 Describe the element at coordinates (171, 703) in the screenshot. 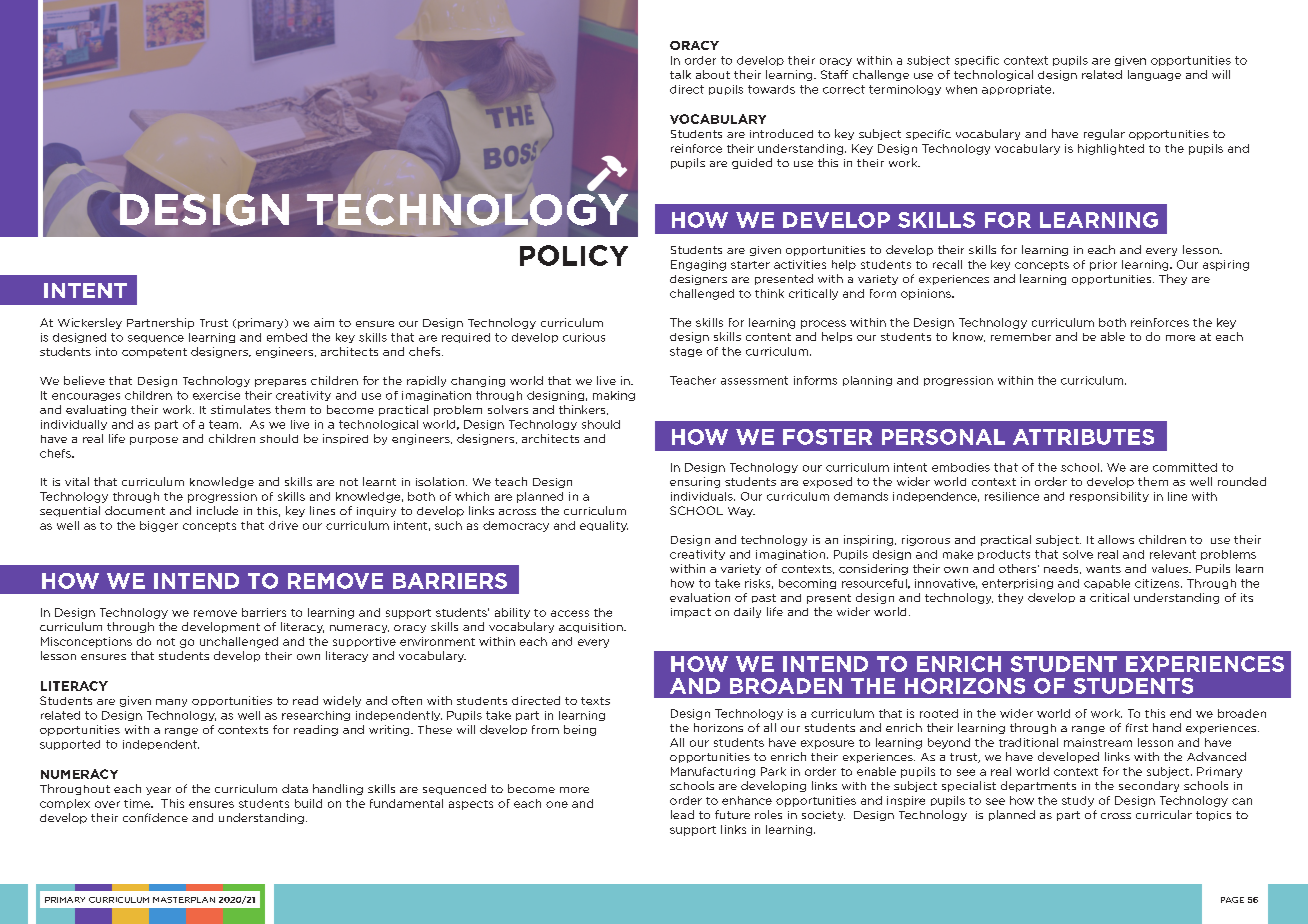

I see `many` at that location.
